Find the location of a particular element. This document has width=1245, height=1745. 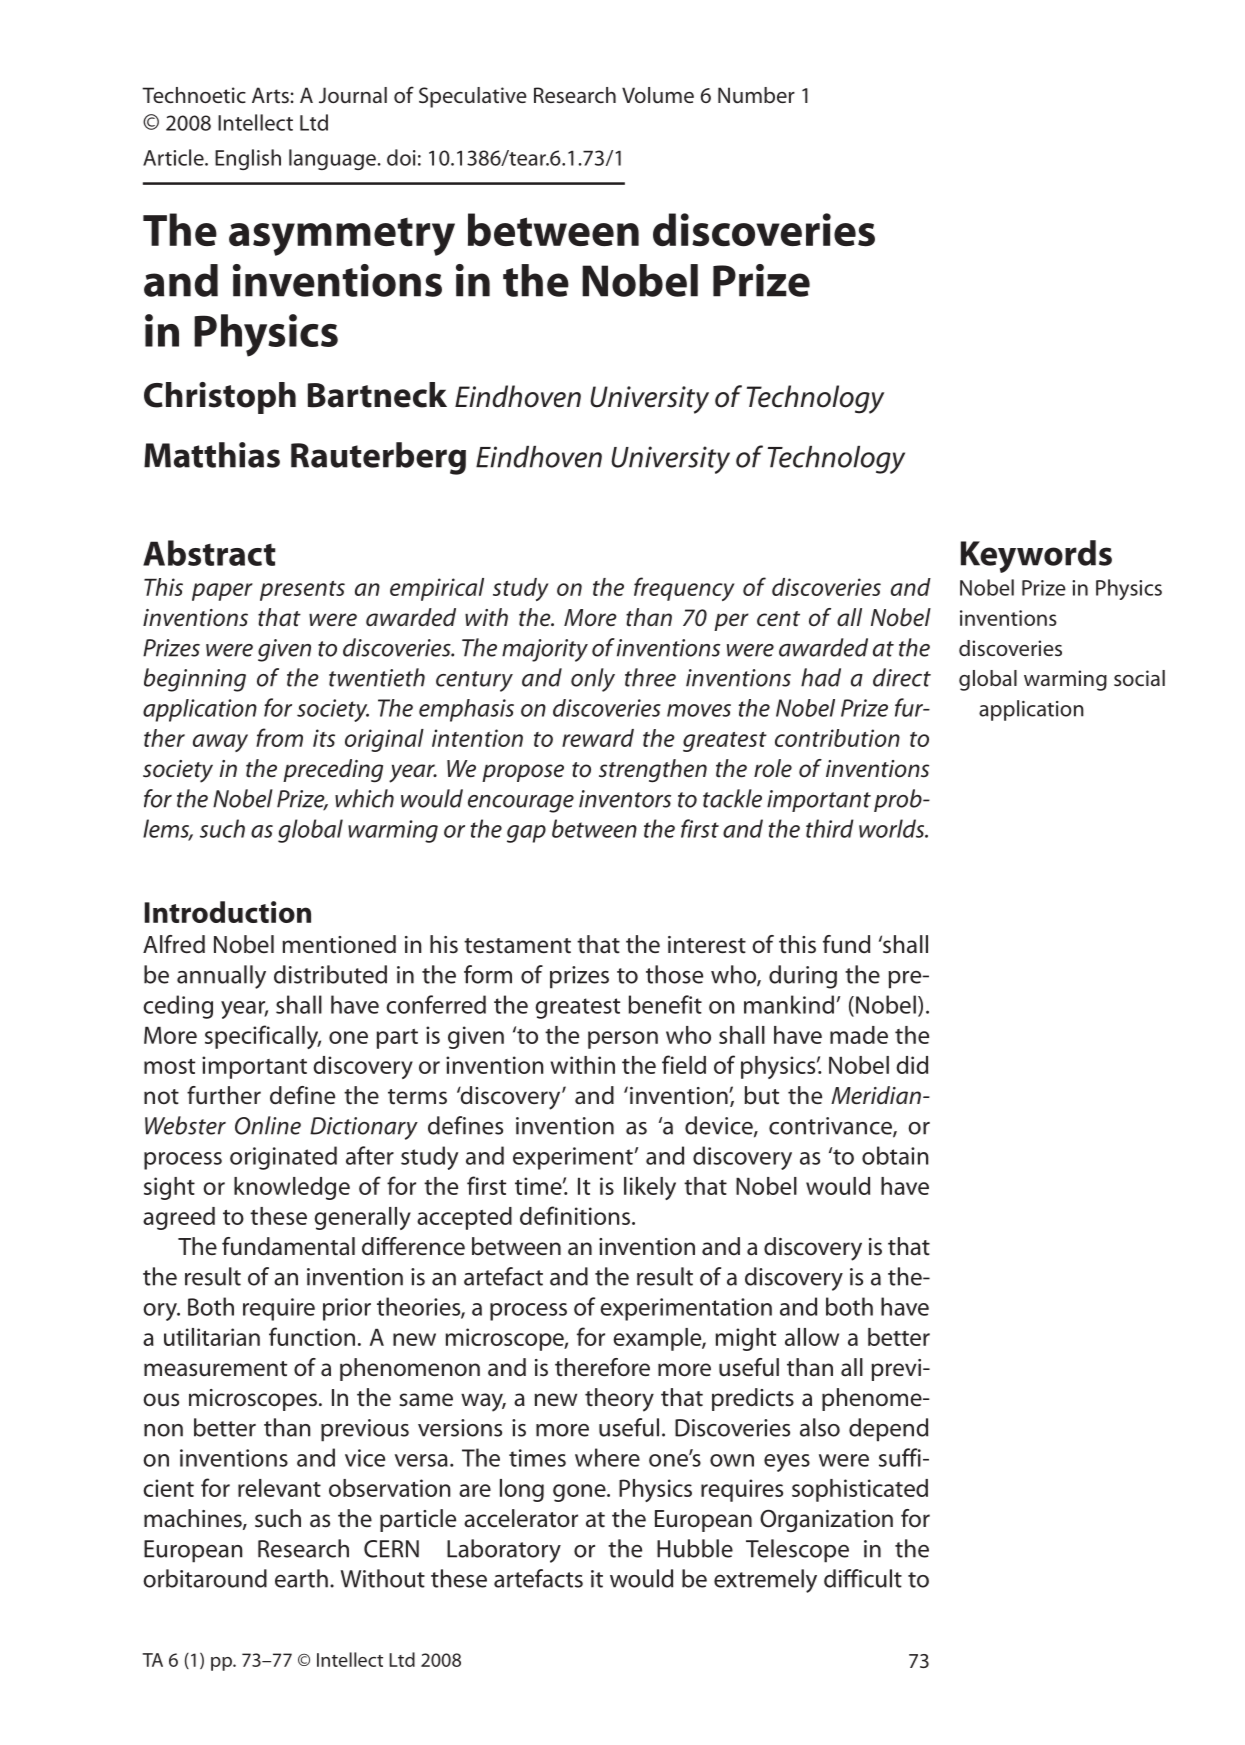

Volume is located at coordinates (658, 95).
